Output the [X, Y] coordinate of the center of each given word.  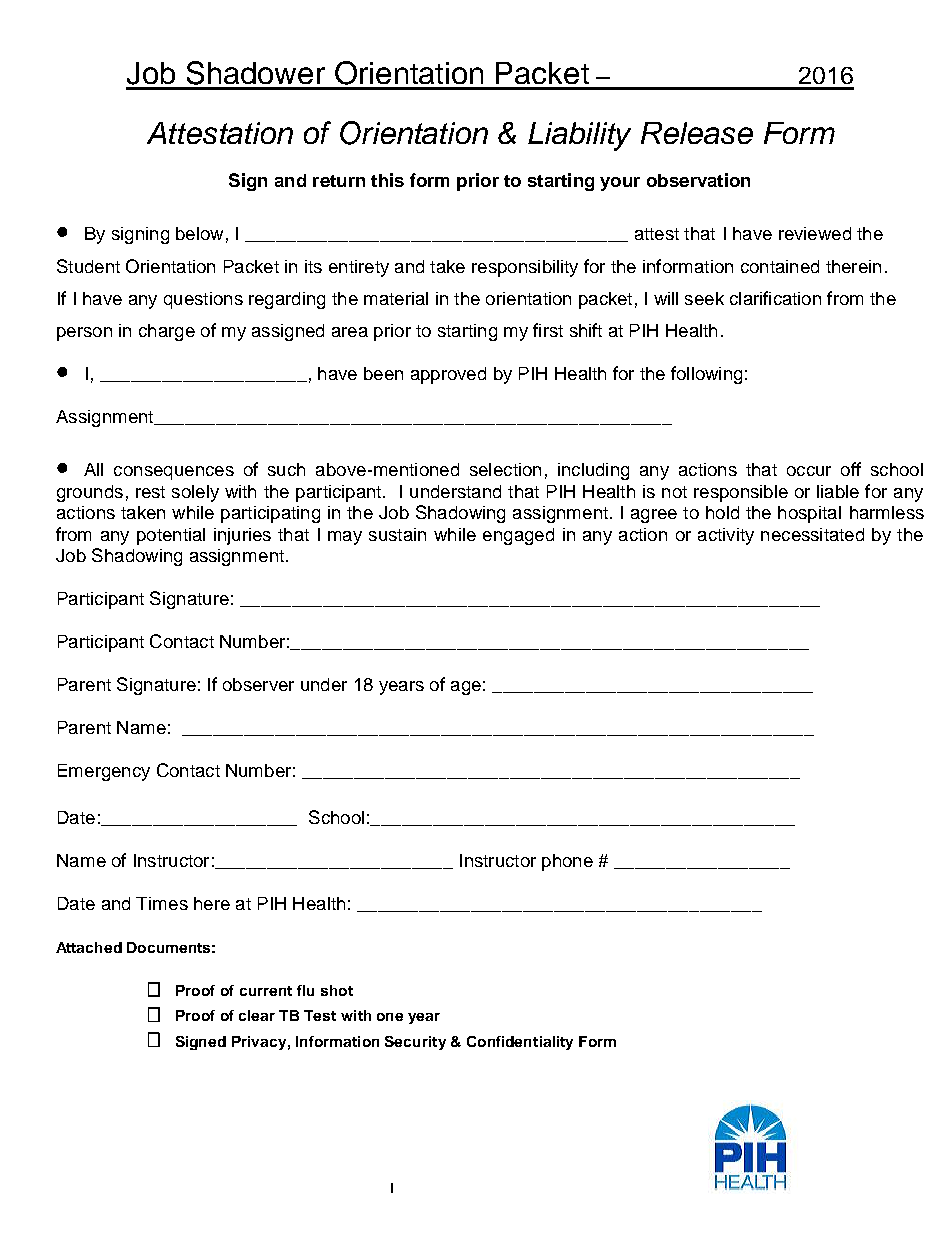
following [706, 375]
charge [167, 332]
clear [257, 1015]
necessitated [812, 534]
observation [698, 180]
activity [726, 536]
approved [448, 375]
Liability [579, 136]
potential [171, 536]
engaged [518, 536]
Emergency [104, 772]
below [199, 233]
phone [567, 862]
